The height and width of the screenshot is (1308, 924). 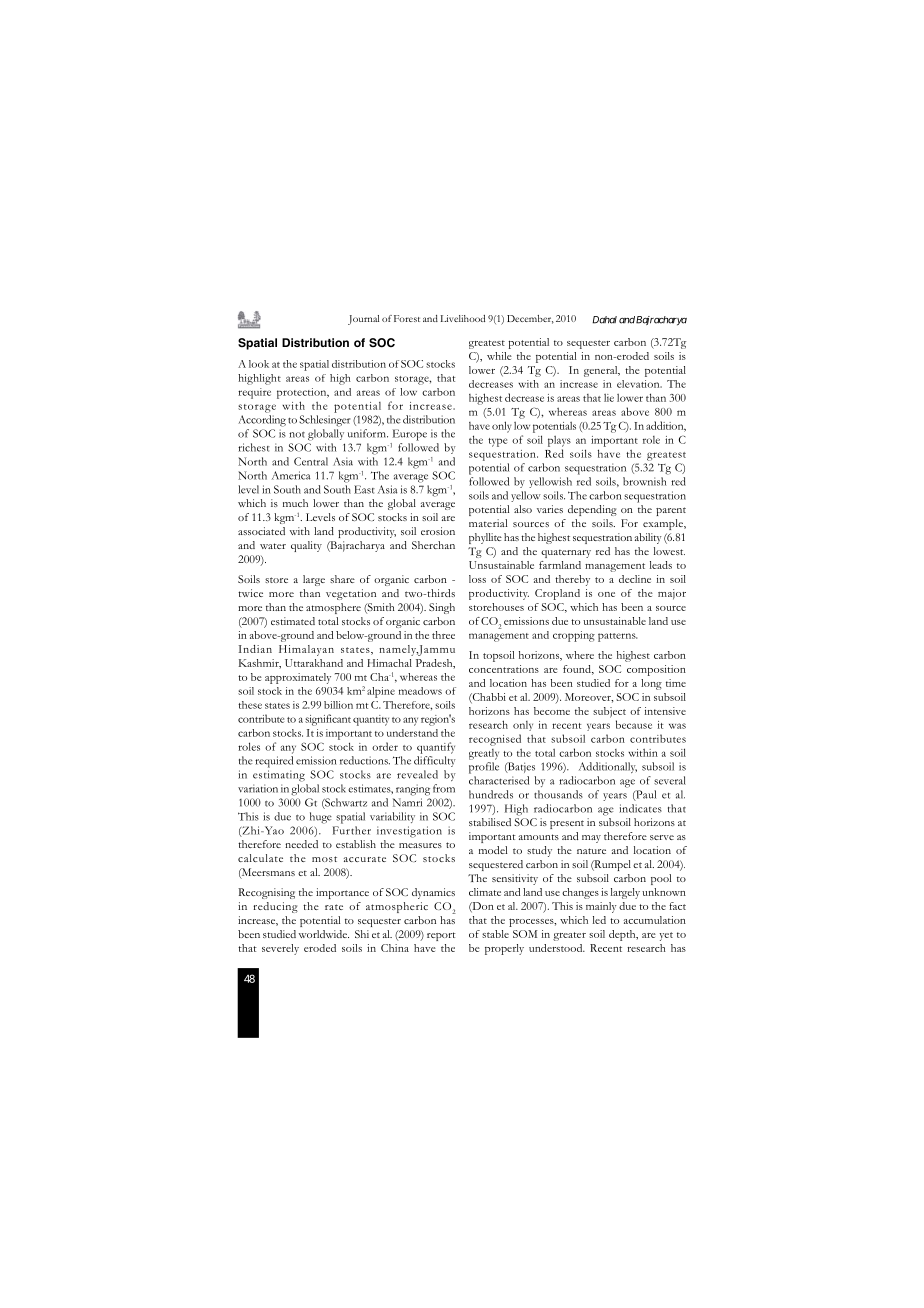 I want to click on Livelihood, so click(x=463, y=318).
